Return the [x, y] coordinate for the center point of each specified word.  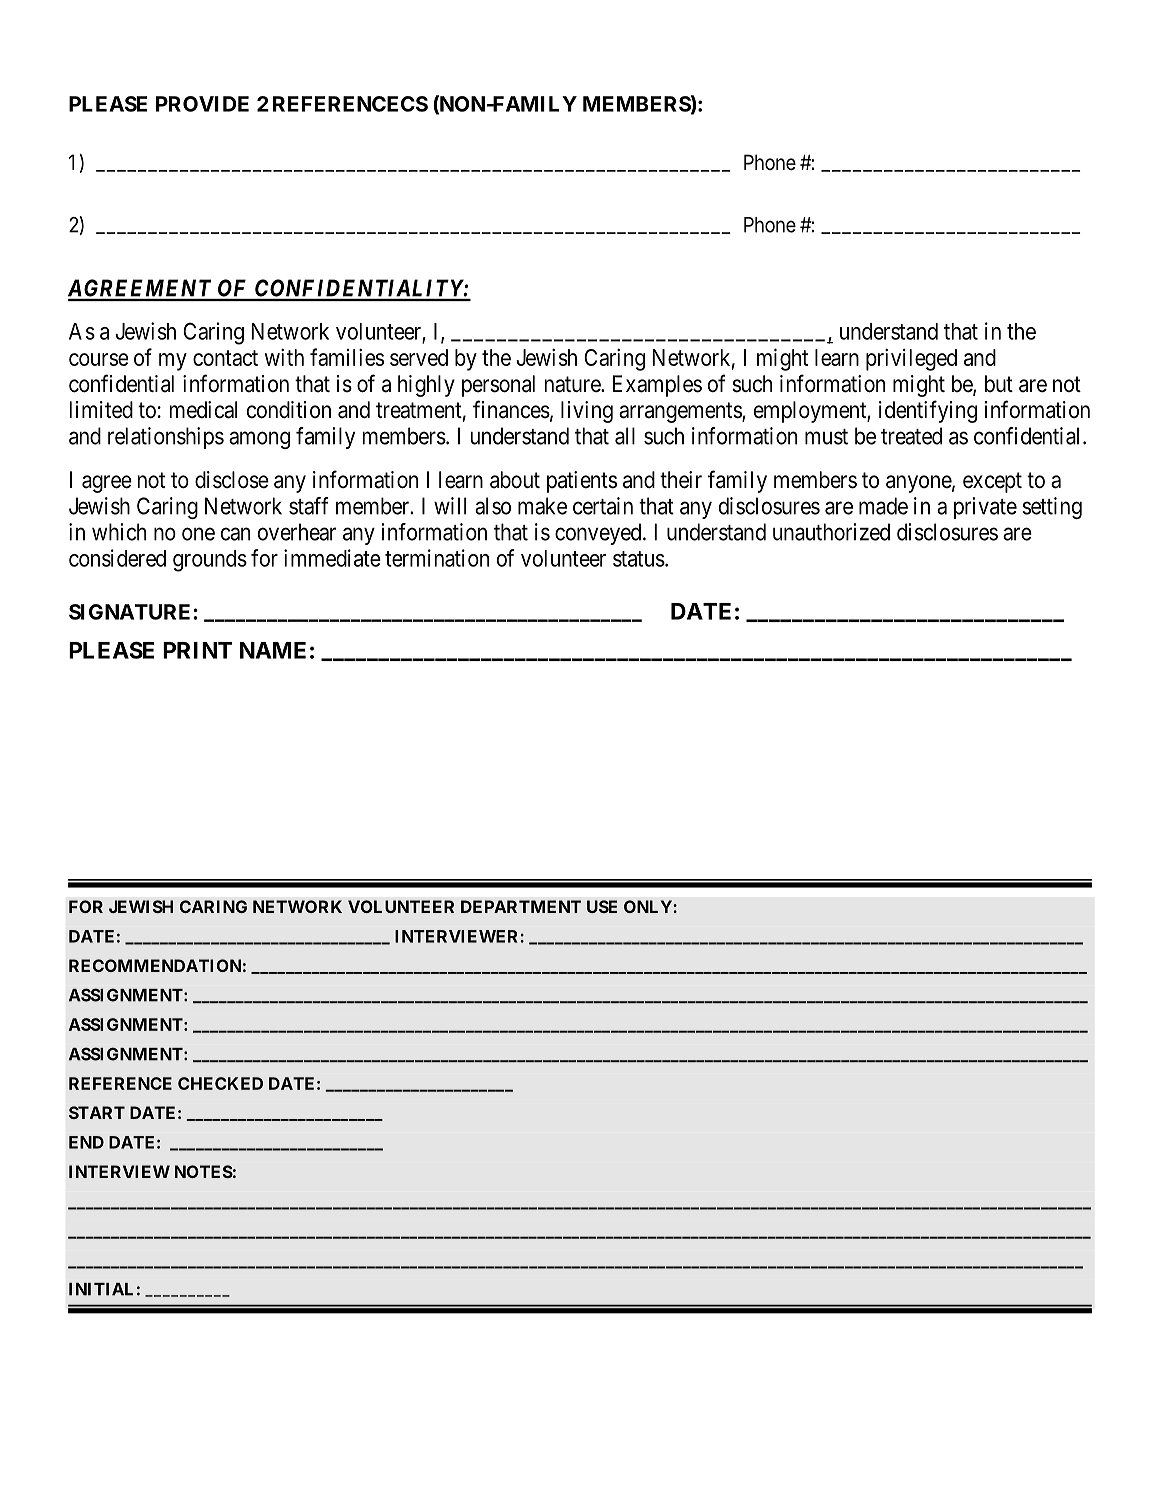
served [419, 357]
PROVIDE [202, 104]
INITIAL [101, 1289]
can [235, 534]
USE [602, 906]
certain [603, 506]
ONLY [649, 906]
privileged [911, 359]
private [985, 508]
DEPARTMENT [521, 906]
